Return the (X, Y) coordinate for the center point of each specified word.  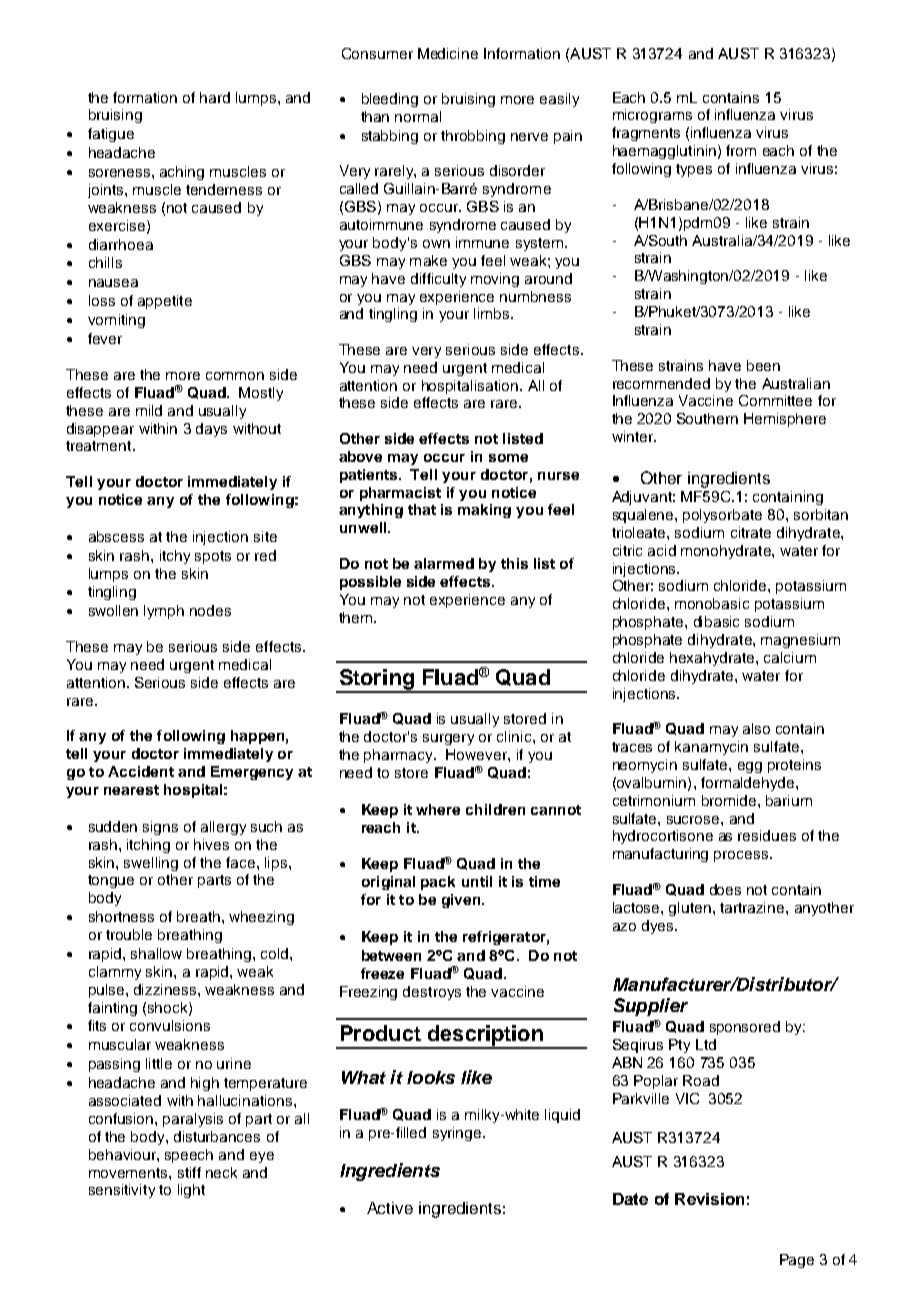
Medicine (448, 53)
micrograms (652, 116)
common (235, 376)
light (191, 1191)
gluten (690, 909)
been (763, 365)
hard (215, 97)
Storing (376, 680)
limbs (493, 313)
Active (390, 1208)
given (462, 901)
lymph (164, 612)
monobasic (712, 603)
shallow (156, 953)
